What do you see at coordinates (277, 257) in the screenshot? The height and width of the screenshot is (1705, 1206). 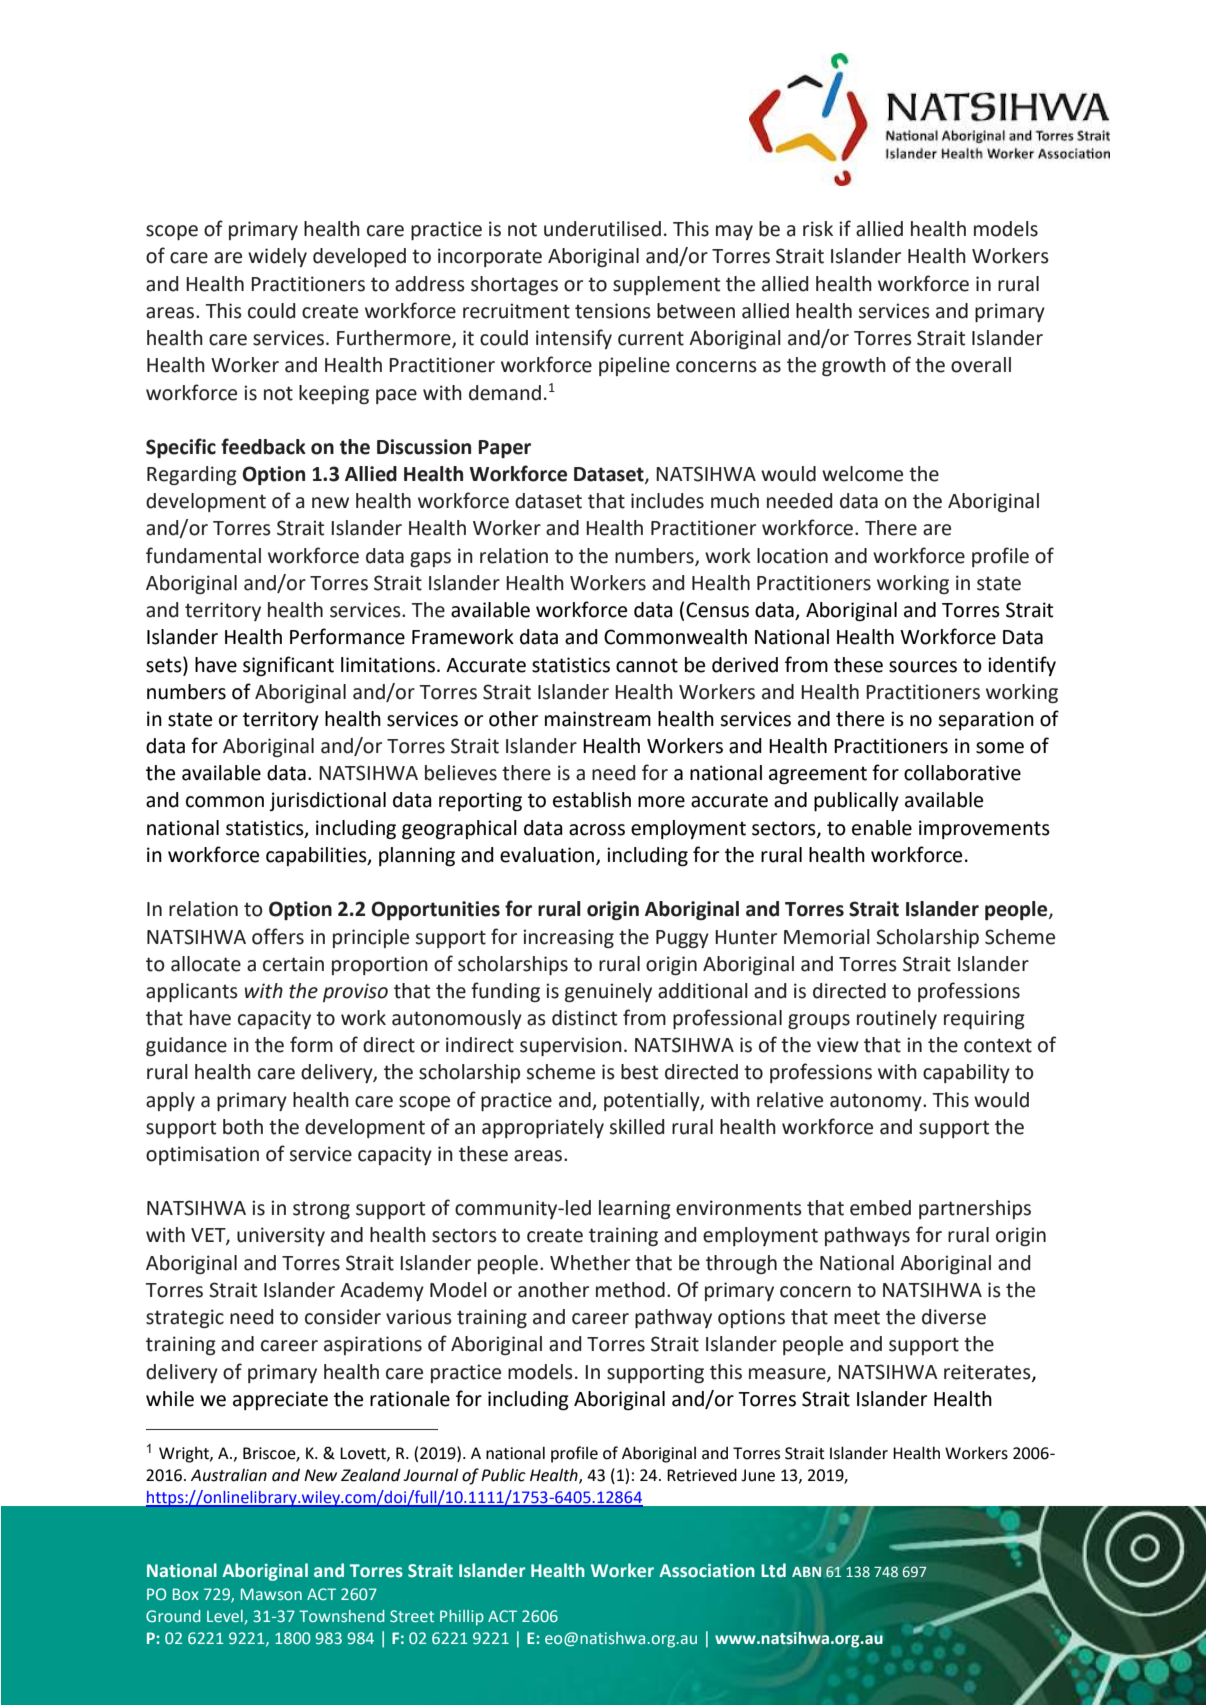 I see `widely` at bounding box center [277, 257].
